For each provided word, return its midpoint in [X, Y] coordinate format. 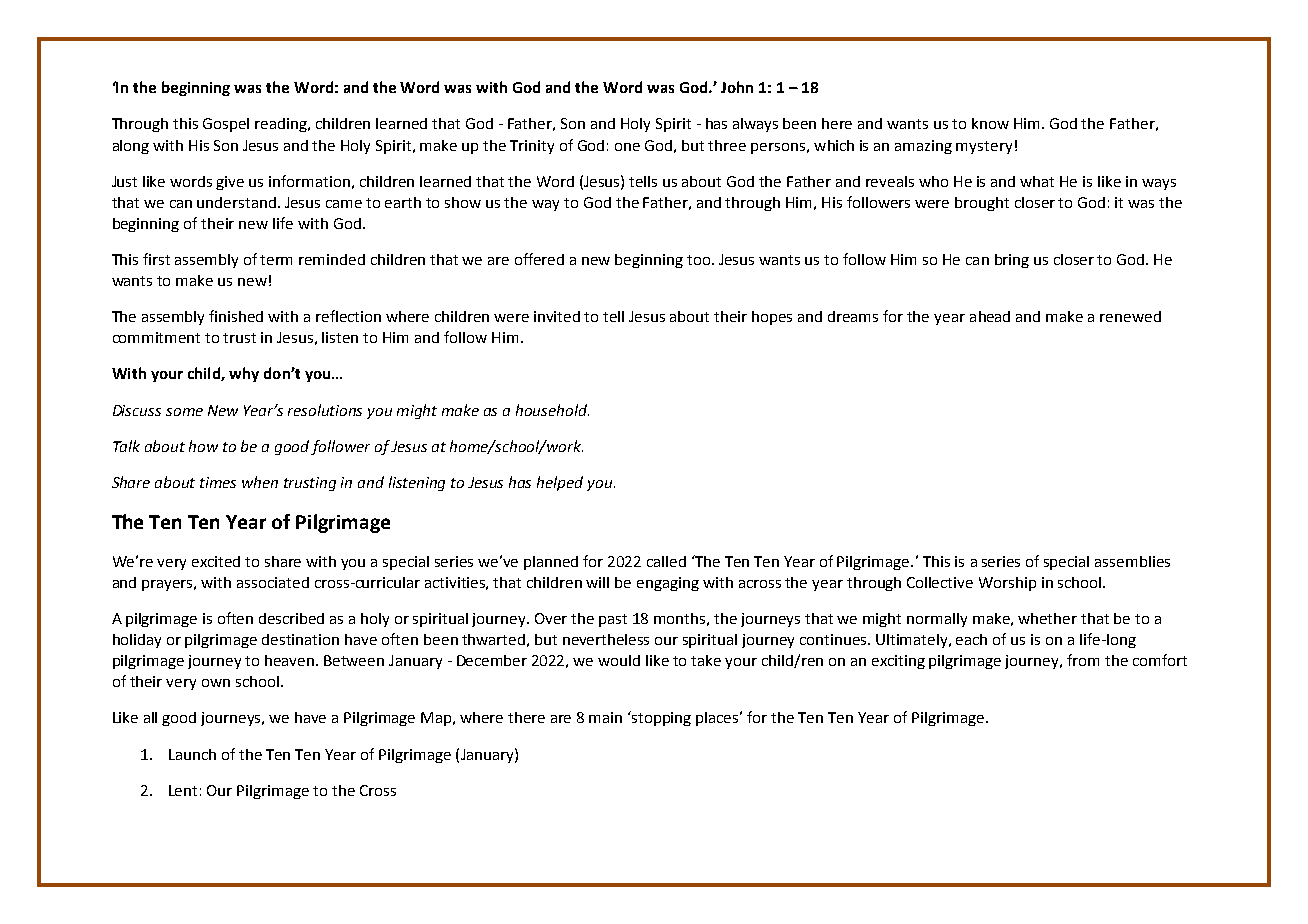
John [737, 87]
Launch [192, 754]
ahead [990, 316]
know [990, 123]
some [184, 412]
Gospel [226, 125]
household [552, 410]
